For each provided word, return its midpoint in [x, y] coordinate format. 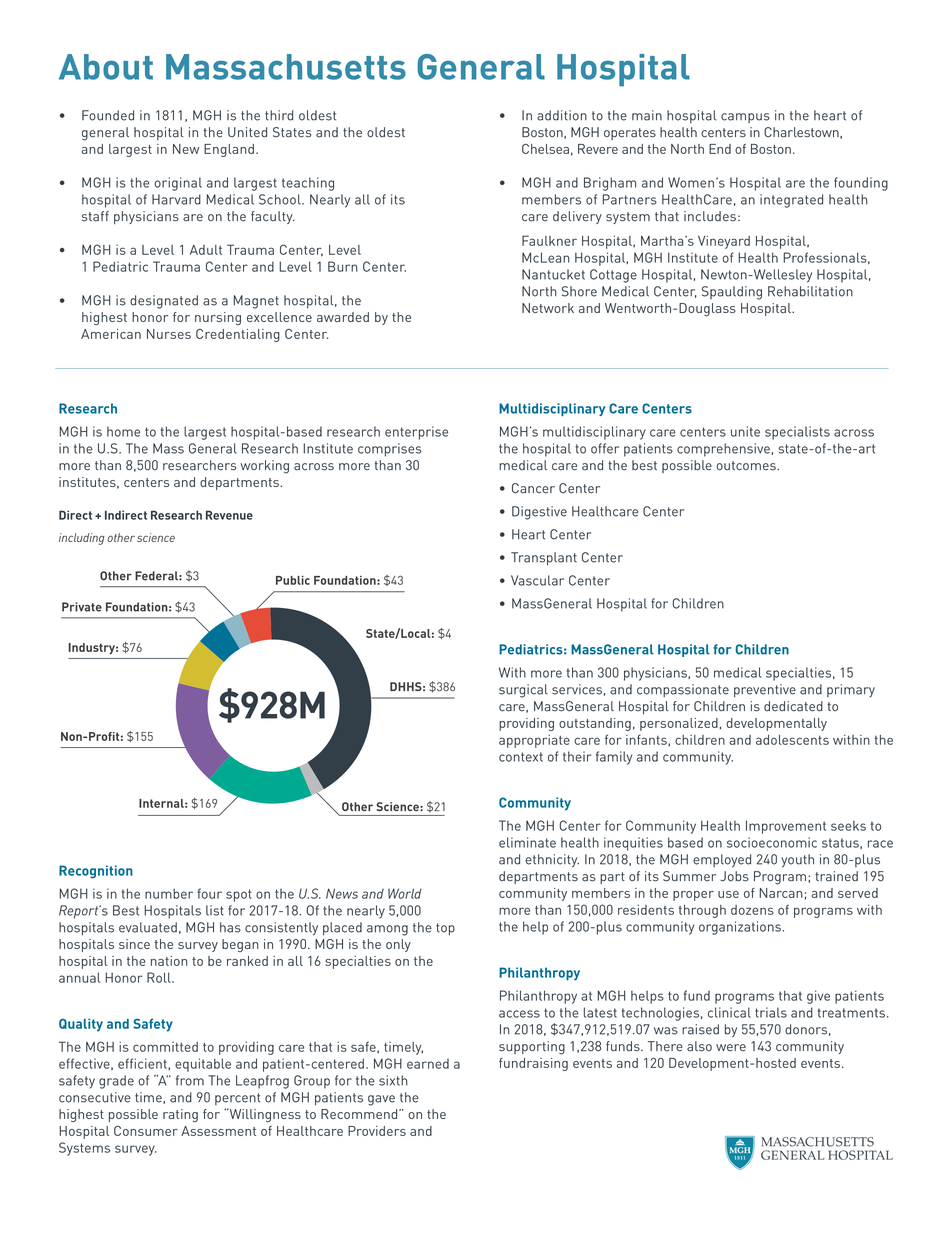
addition [562, 115]
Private [82, 607]
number [169, 893]
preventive [765, 691]
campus [745, 118]
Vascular [537, 580]
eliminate [527, 842]
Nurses [169, 334]
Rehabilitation [810, 291]
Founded [108, 115]
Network [548, 308]
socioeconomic [772, 842]
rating [180, 1115]
